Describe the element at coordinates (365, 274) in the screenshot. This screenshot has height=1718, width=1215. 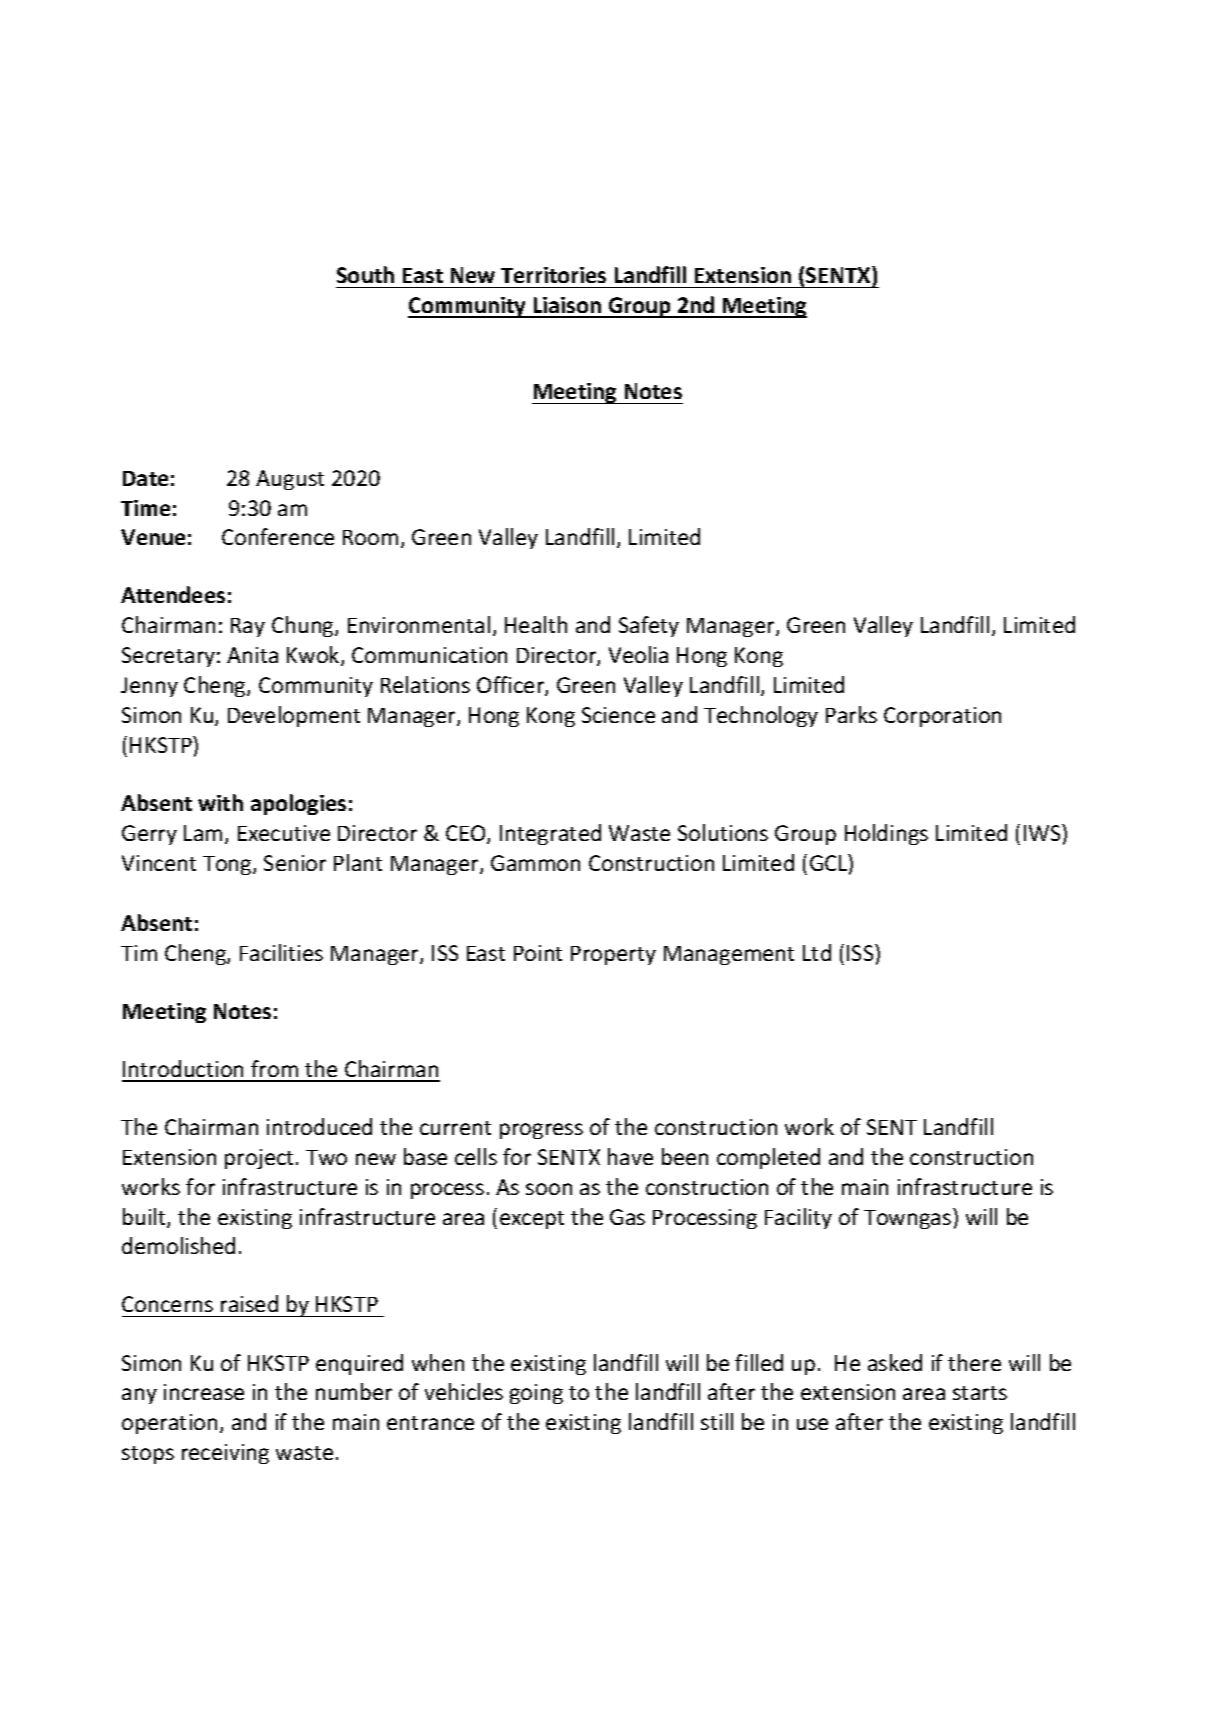
I see `South` at that location.
